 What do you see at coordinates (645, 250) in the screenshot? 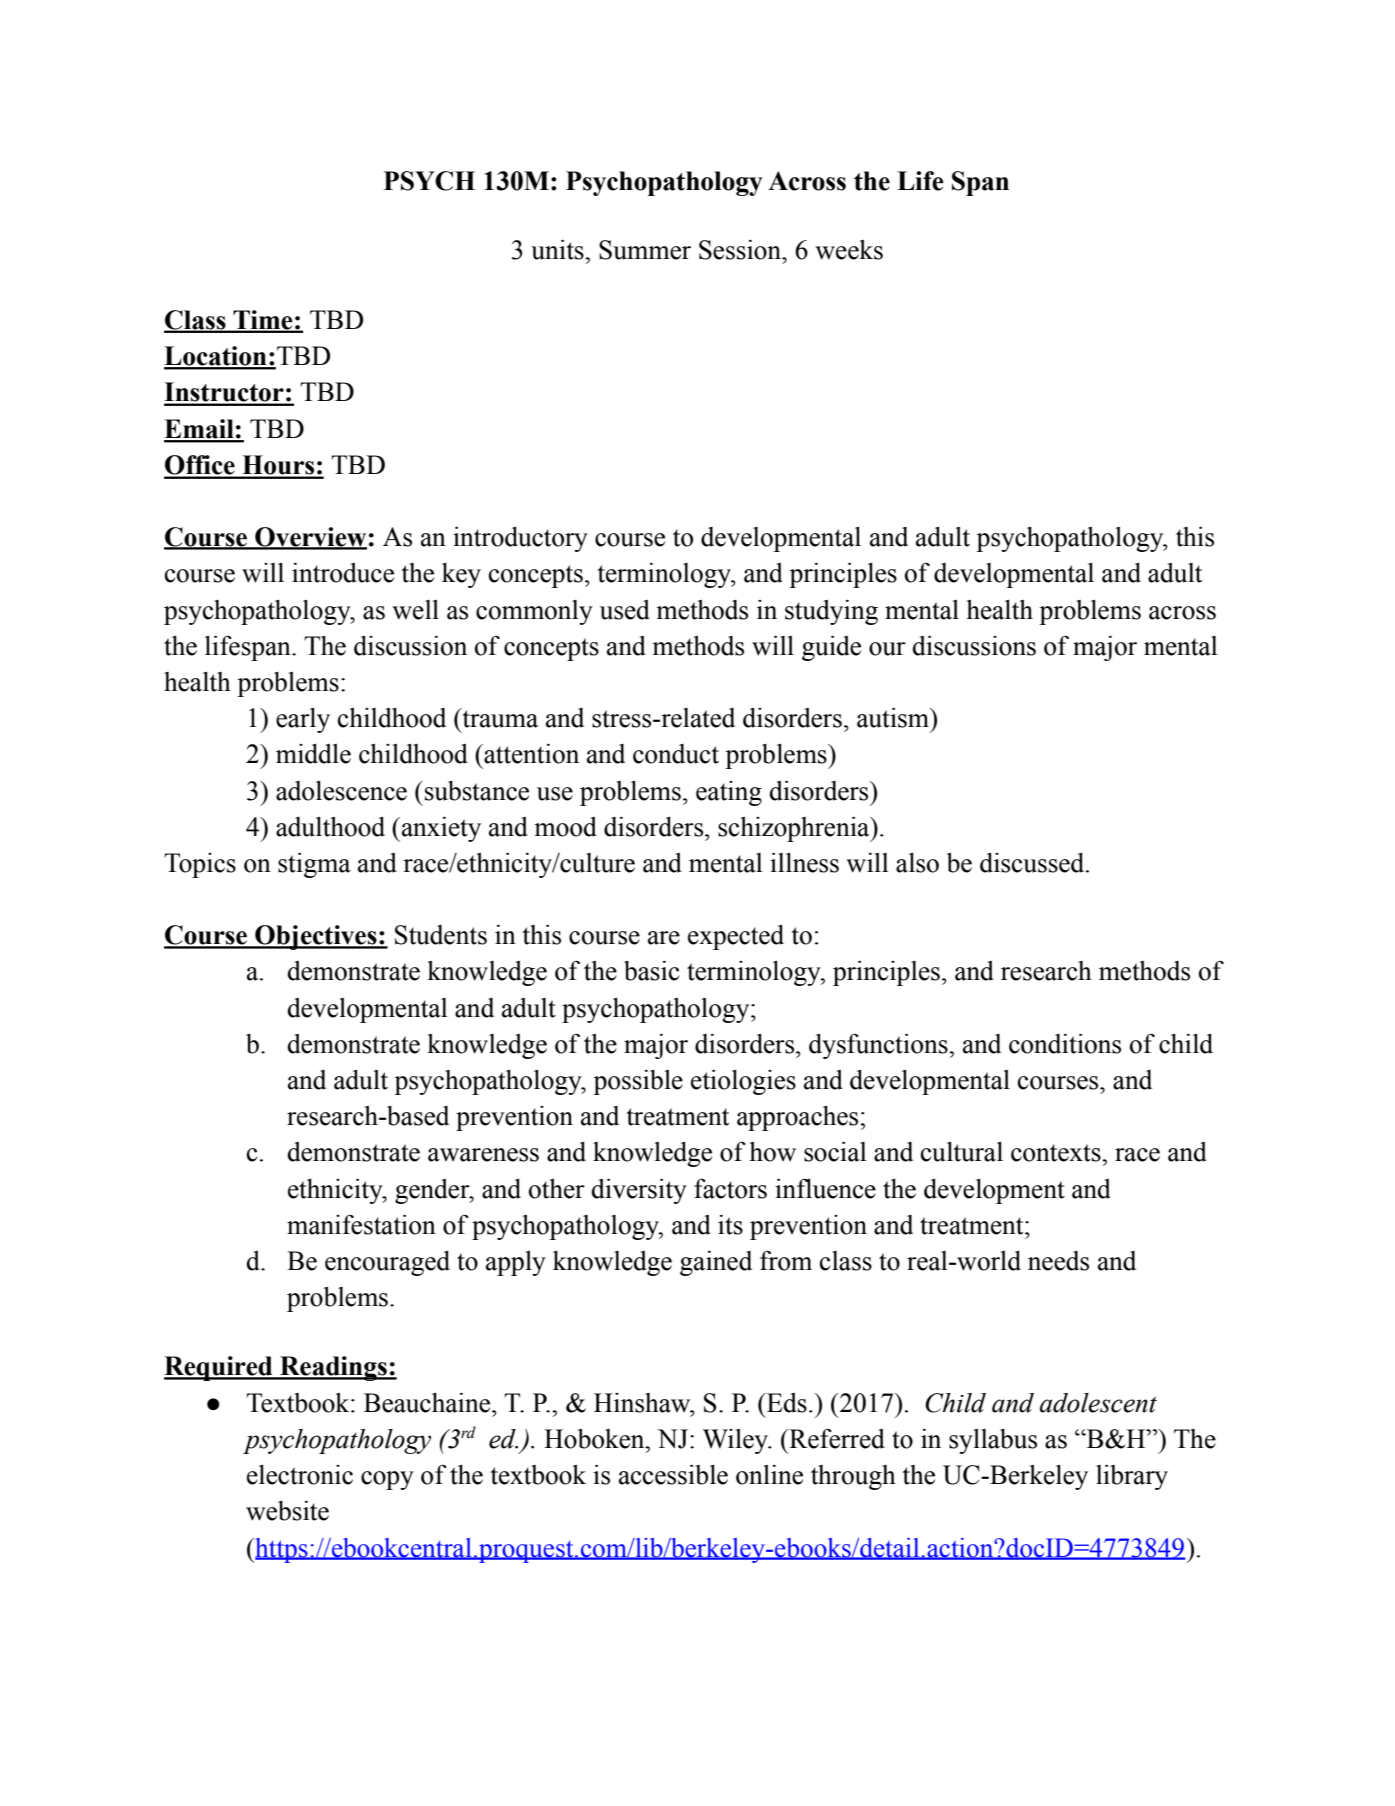
I see `Summer` at bounding box center [645, 250].
